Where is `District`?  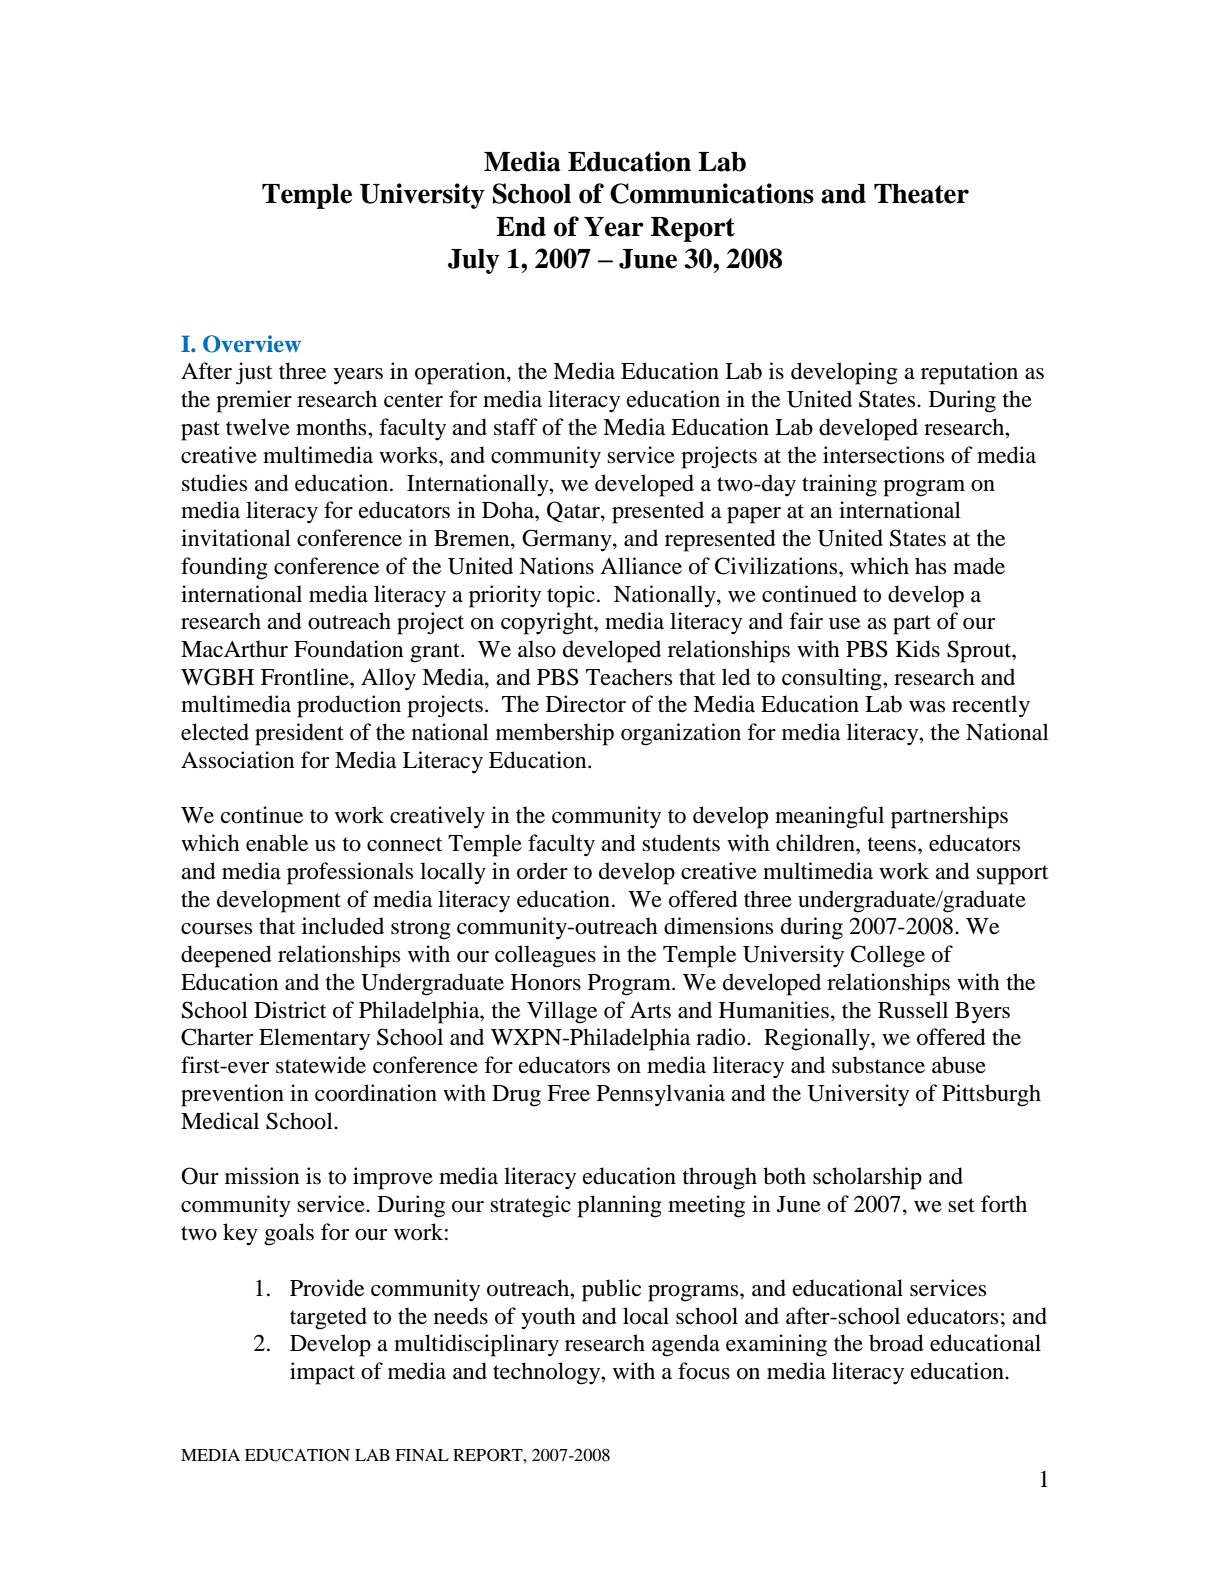
District is located at coordinates (290, 1010).
